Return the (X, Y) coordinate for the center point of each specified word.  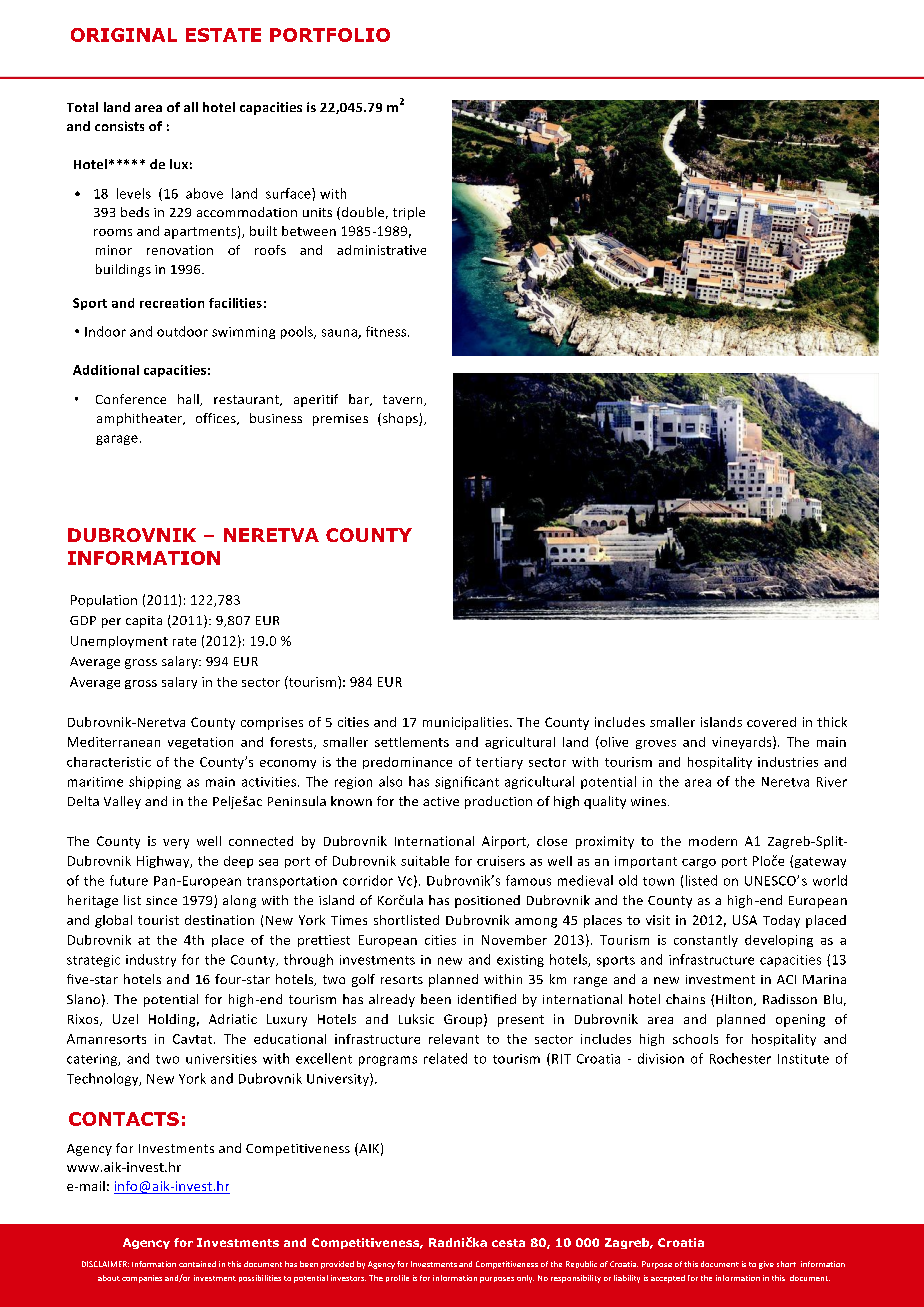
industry (151, 960)
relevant (454, 1039)
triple (409, 213)
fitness (387, 331)
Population (104, 601)
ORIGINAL (124, 35)
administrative (381, 250)
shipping (155, 782)
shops (400, 419)
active (441, 801)
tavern (404, 400)
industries (788, 762)
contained (197, 1264)
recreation (172, 303)
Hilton (735, 1000)
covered (771, 722)
